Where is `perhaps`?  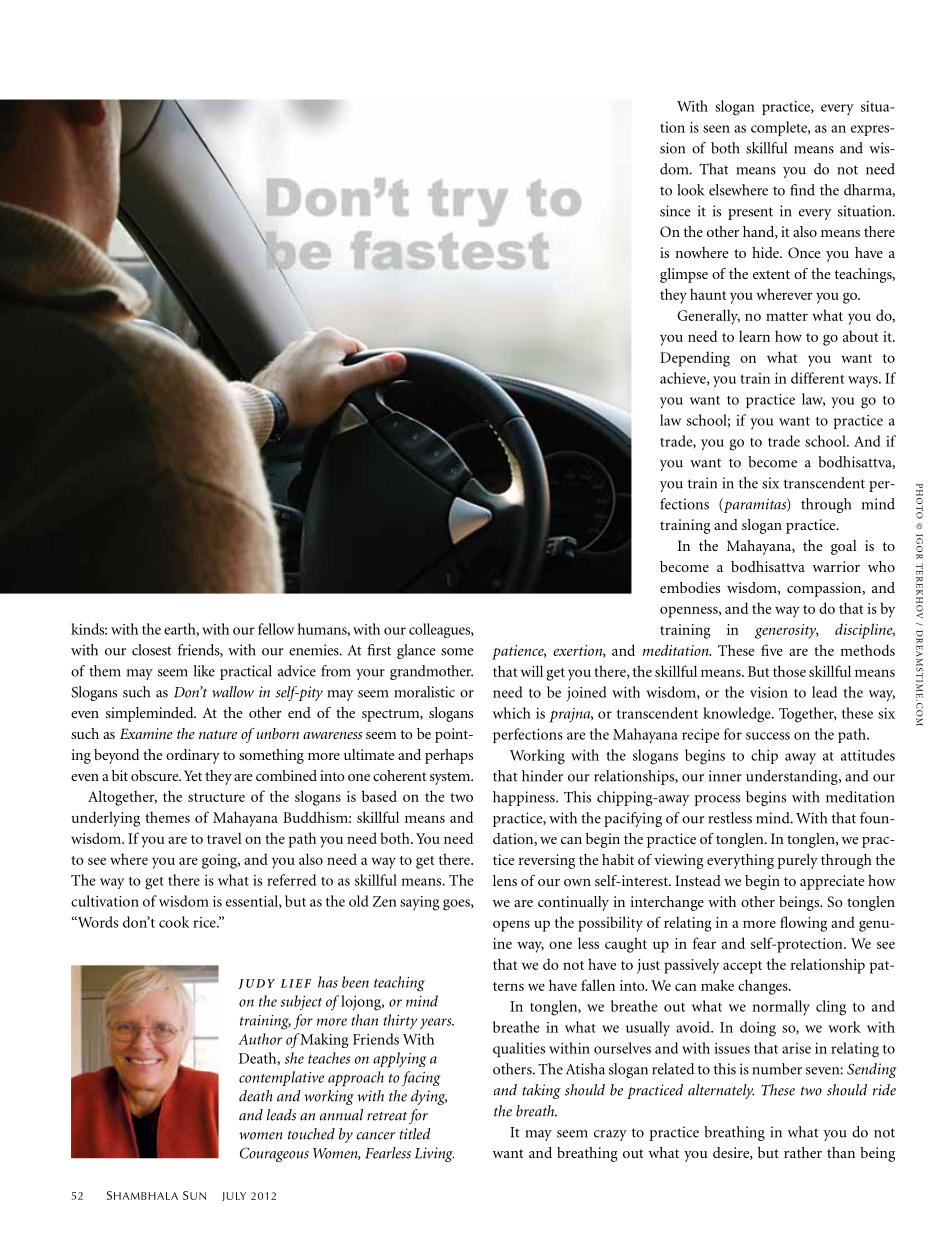 perhaps is located at coordinates (449, 756).
